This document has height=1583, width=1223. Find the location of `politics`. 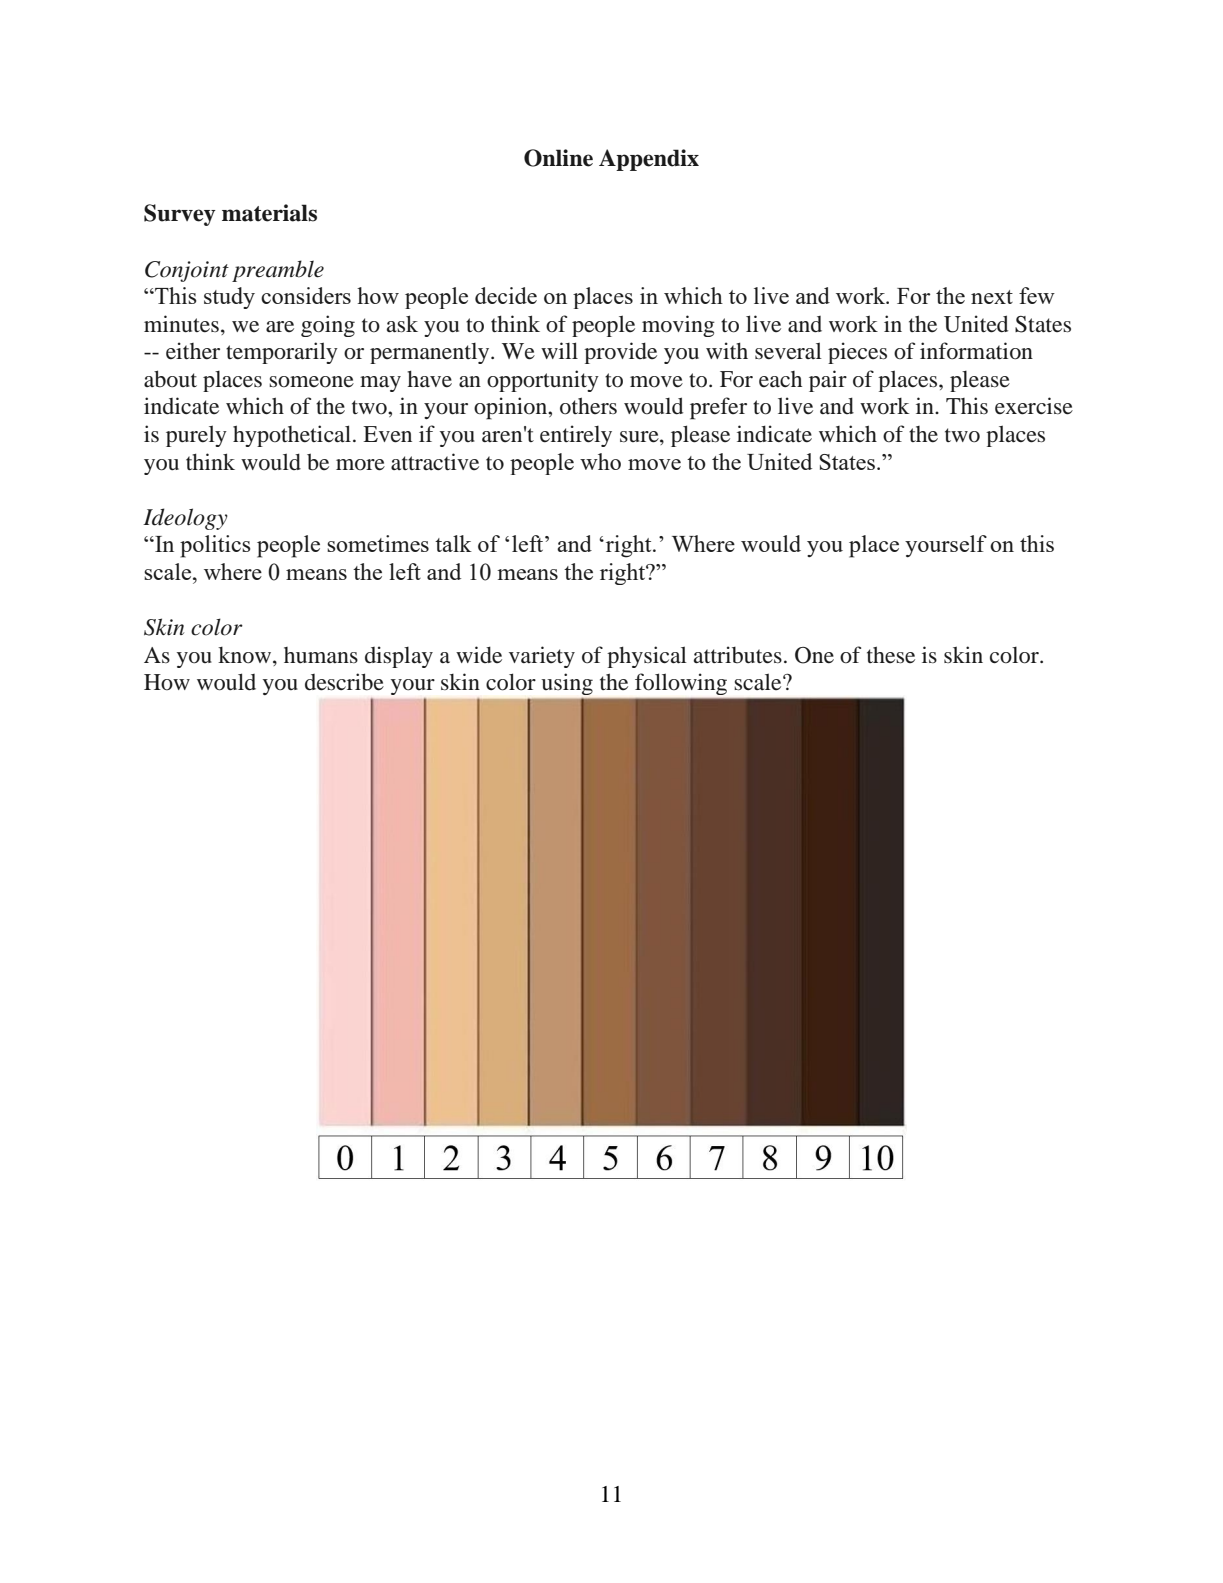

politics is located at coordinates (215, 546).
